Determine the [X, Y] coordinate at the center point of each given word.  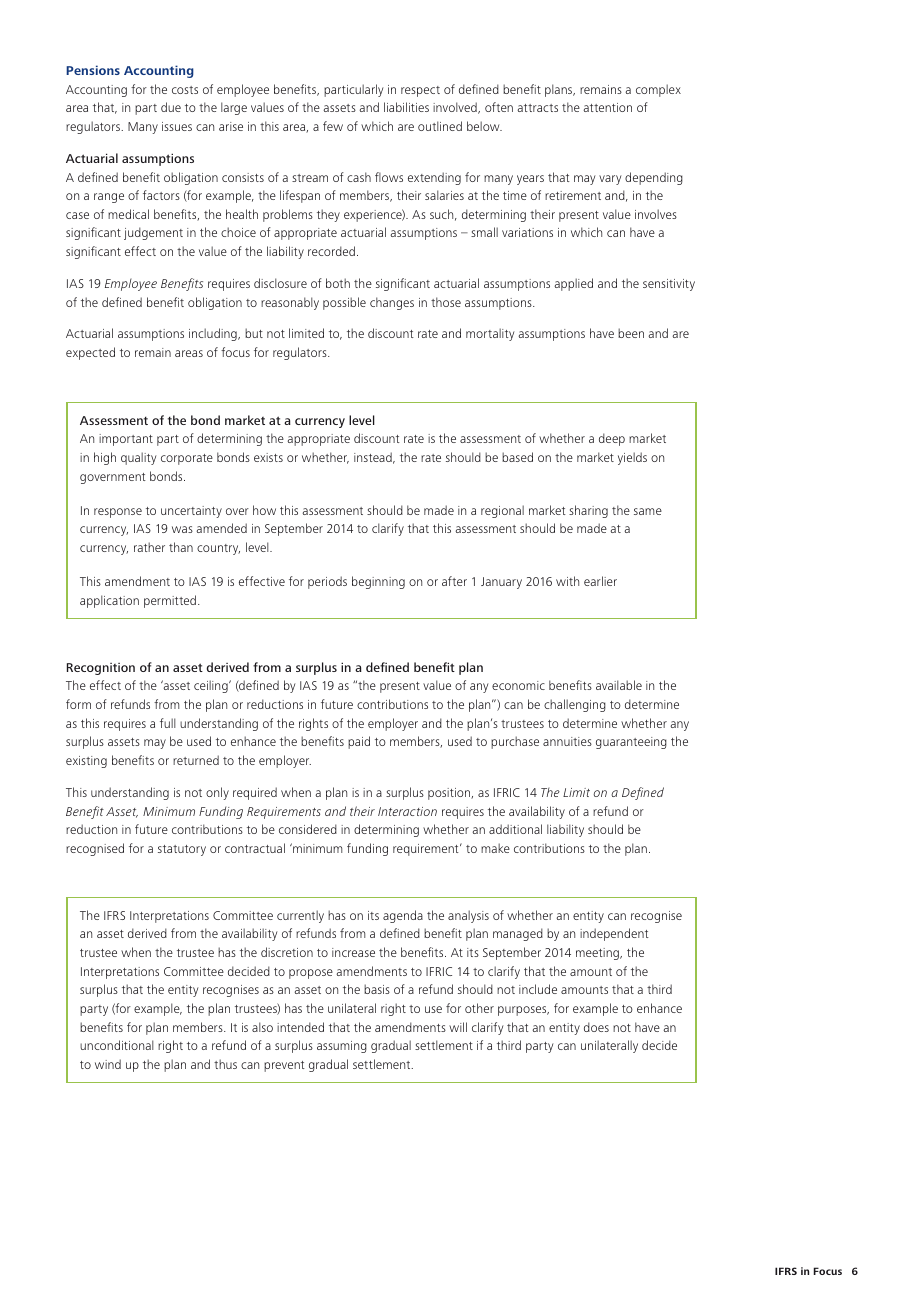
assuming [342, 1047]
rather [149, 547]
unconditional [117, 1045]
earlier [600, 581]
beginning [378, 582]
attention [607, 107]
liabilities [406, 107]
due [171, 107]
